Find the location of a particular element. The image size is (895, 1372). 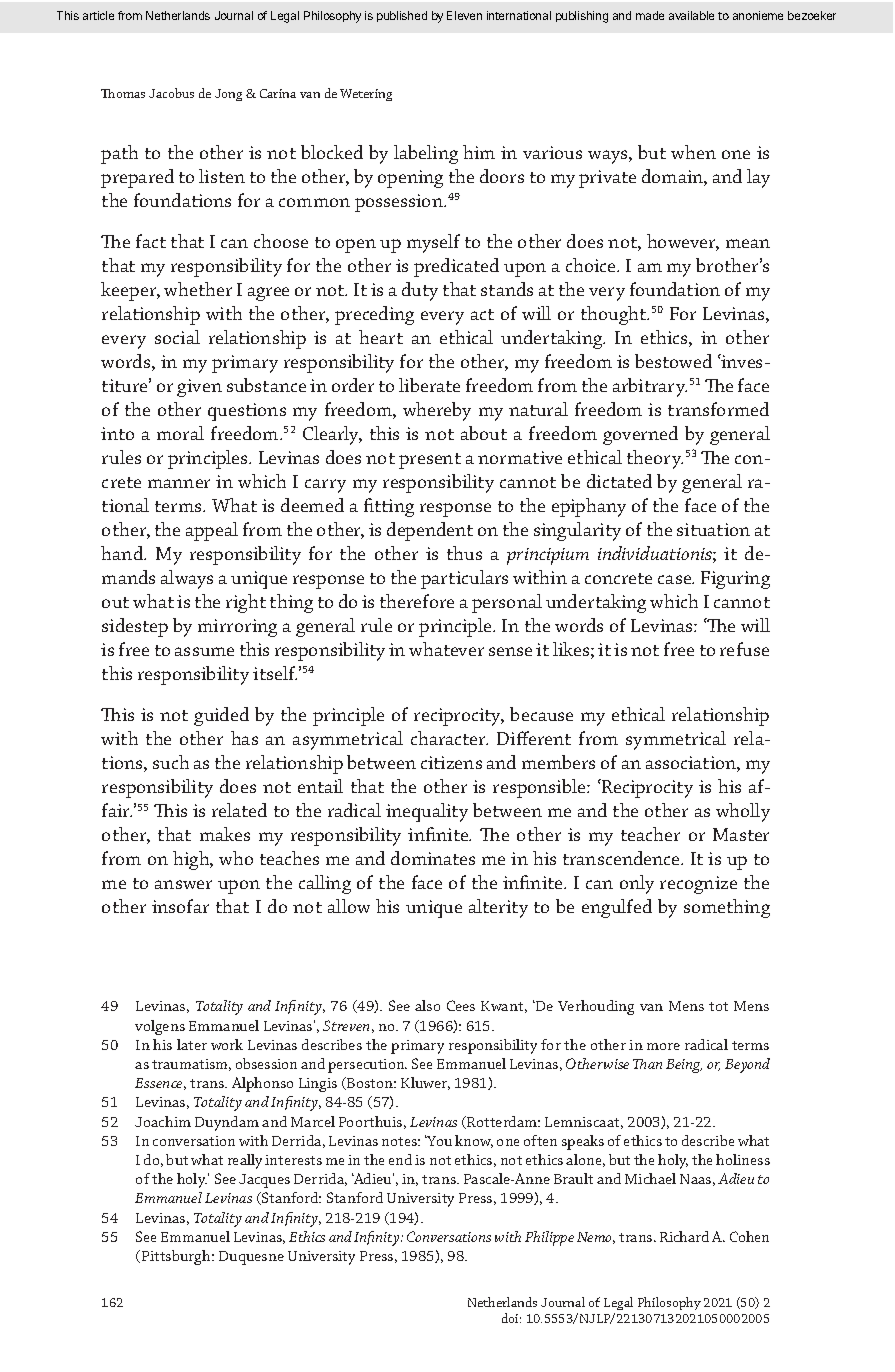

therefore is located at coordinates (417, 601).
